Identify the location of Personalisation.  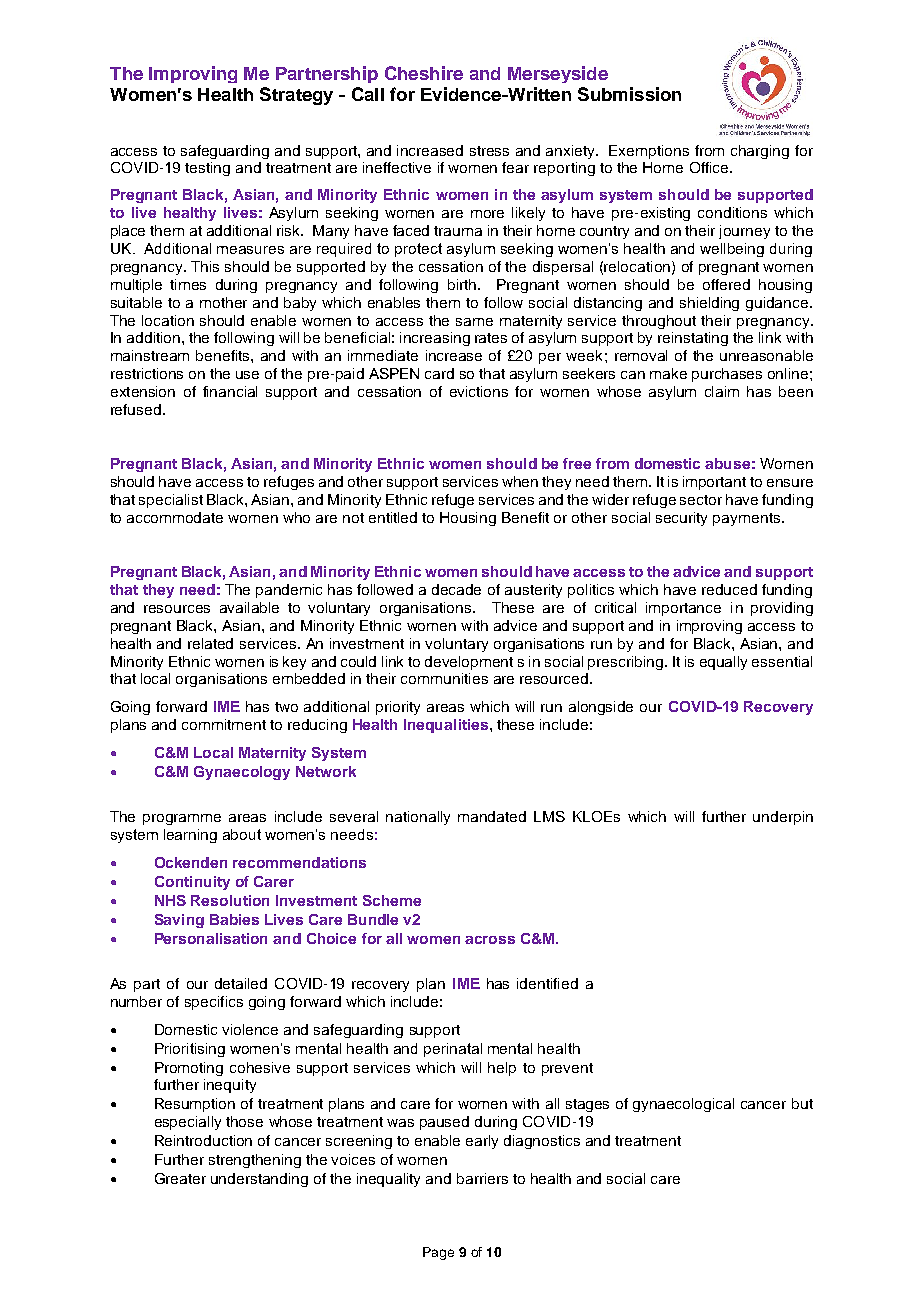
(211, 938).
